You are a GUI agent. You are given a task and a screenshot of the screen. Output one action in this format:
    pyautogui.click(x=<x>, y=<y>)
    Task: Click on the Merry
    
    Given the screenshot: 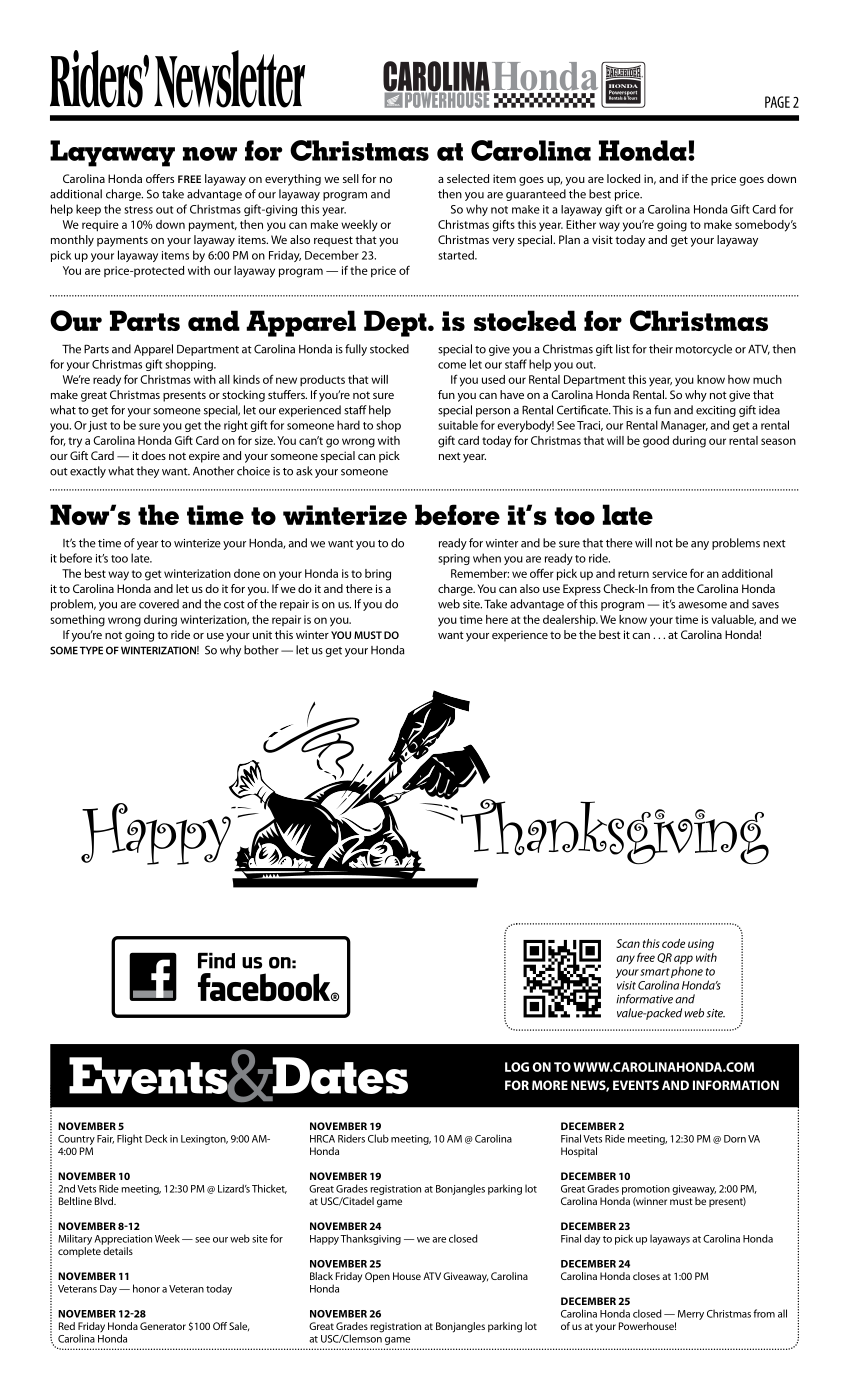 What is the action you would take?
    pyautogui.click(x=691, y=1315)
